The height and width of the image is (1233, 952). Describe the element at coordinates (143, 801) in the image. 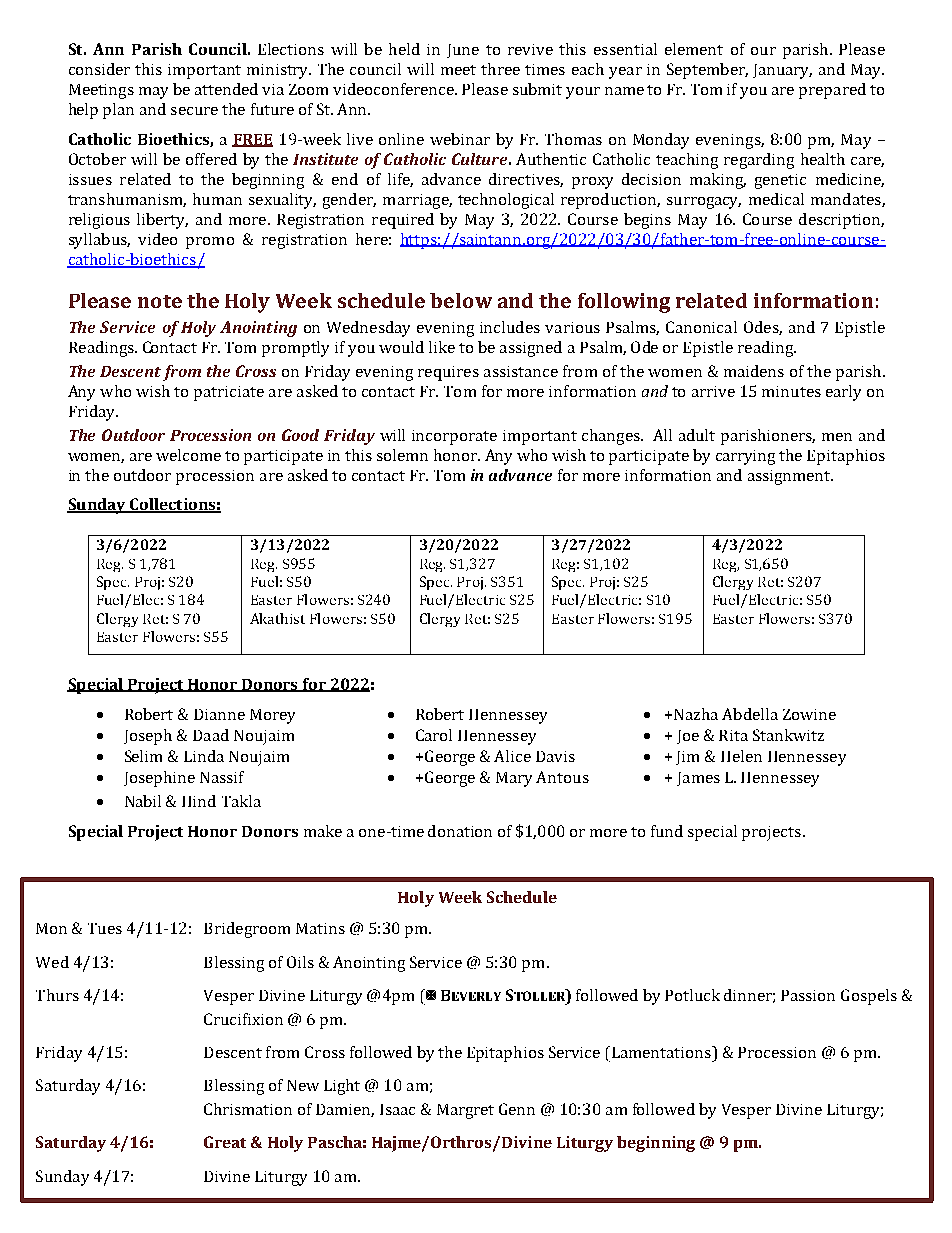

I see `Nabil` at that location.
